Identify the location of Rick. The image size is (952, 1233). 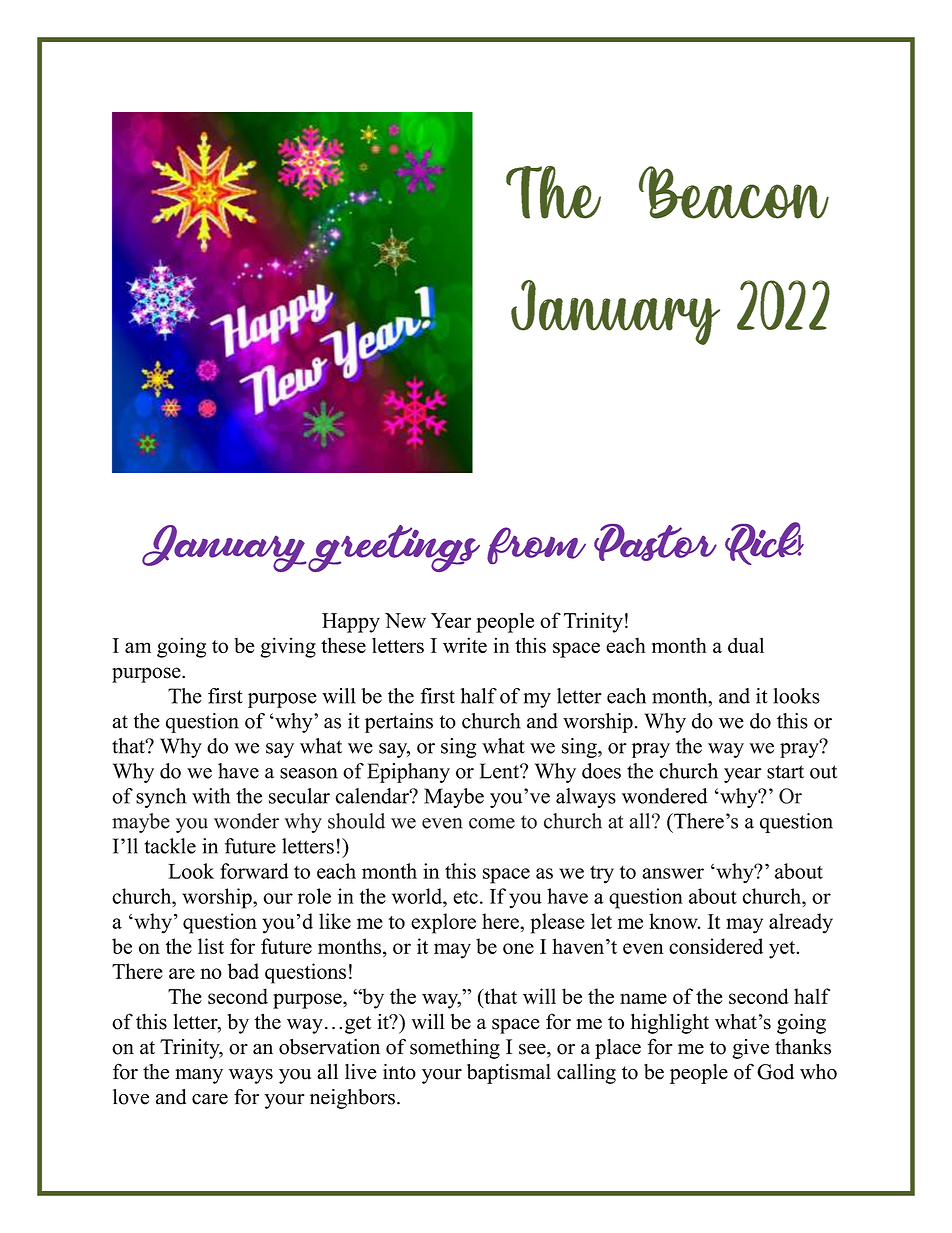
(764, 543).
